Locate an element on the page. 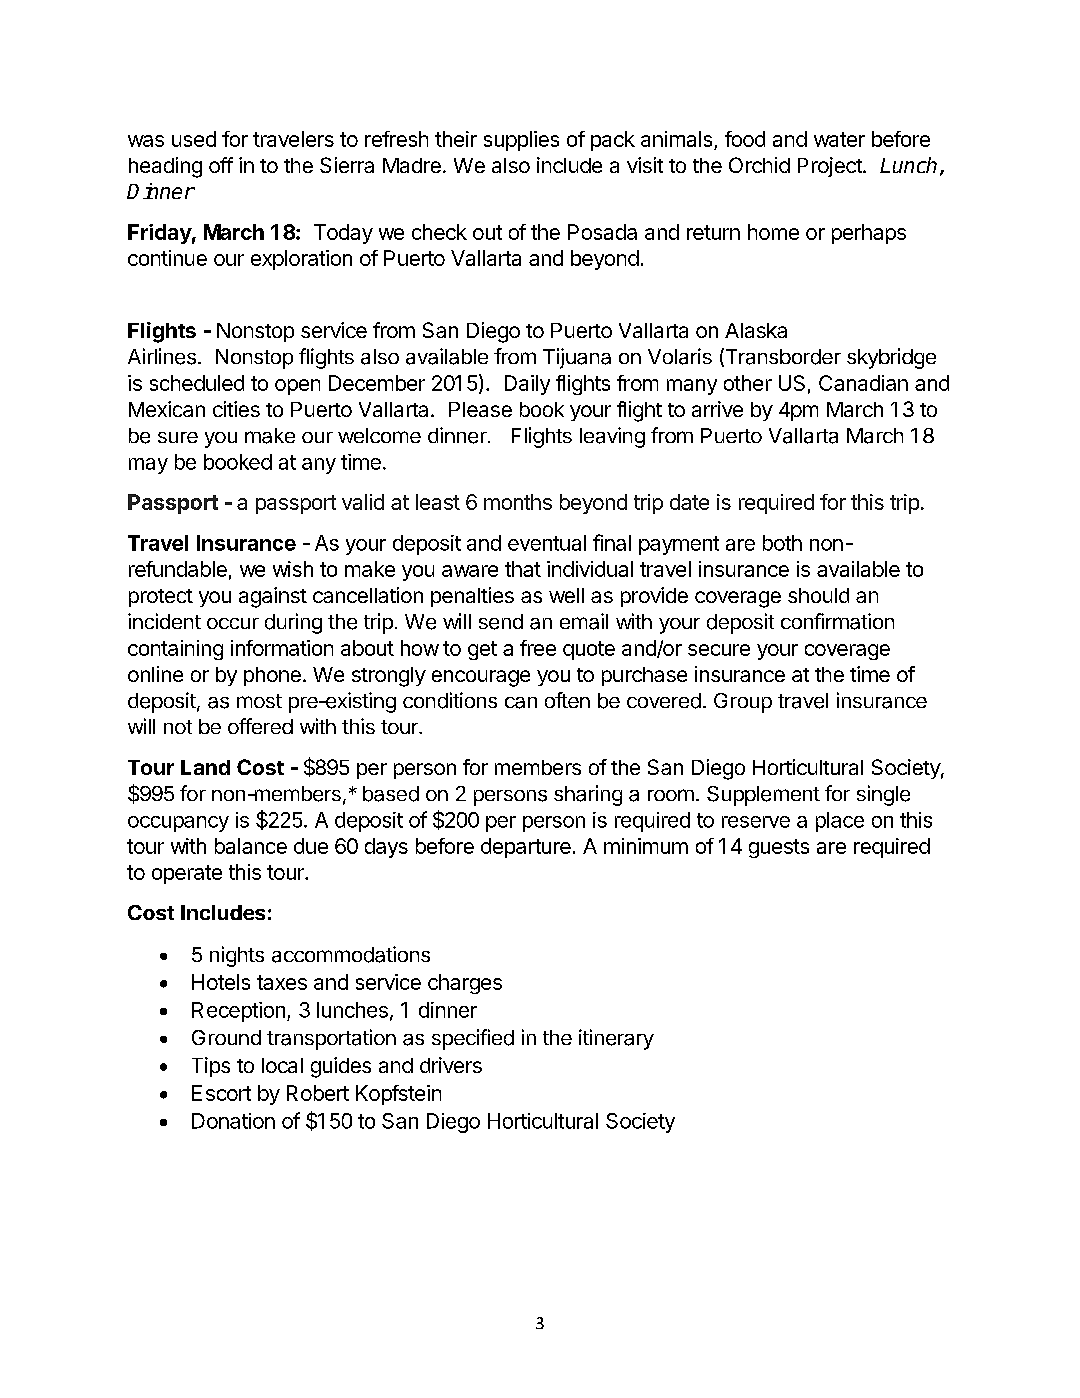 The image size is (1080, 1398). occur is located at coordinates (233, 623).
